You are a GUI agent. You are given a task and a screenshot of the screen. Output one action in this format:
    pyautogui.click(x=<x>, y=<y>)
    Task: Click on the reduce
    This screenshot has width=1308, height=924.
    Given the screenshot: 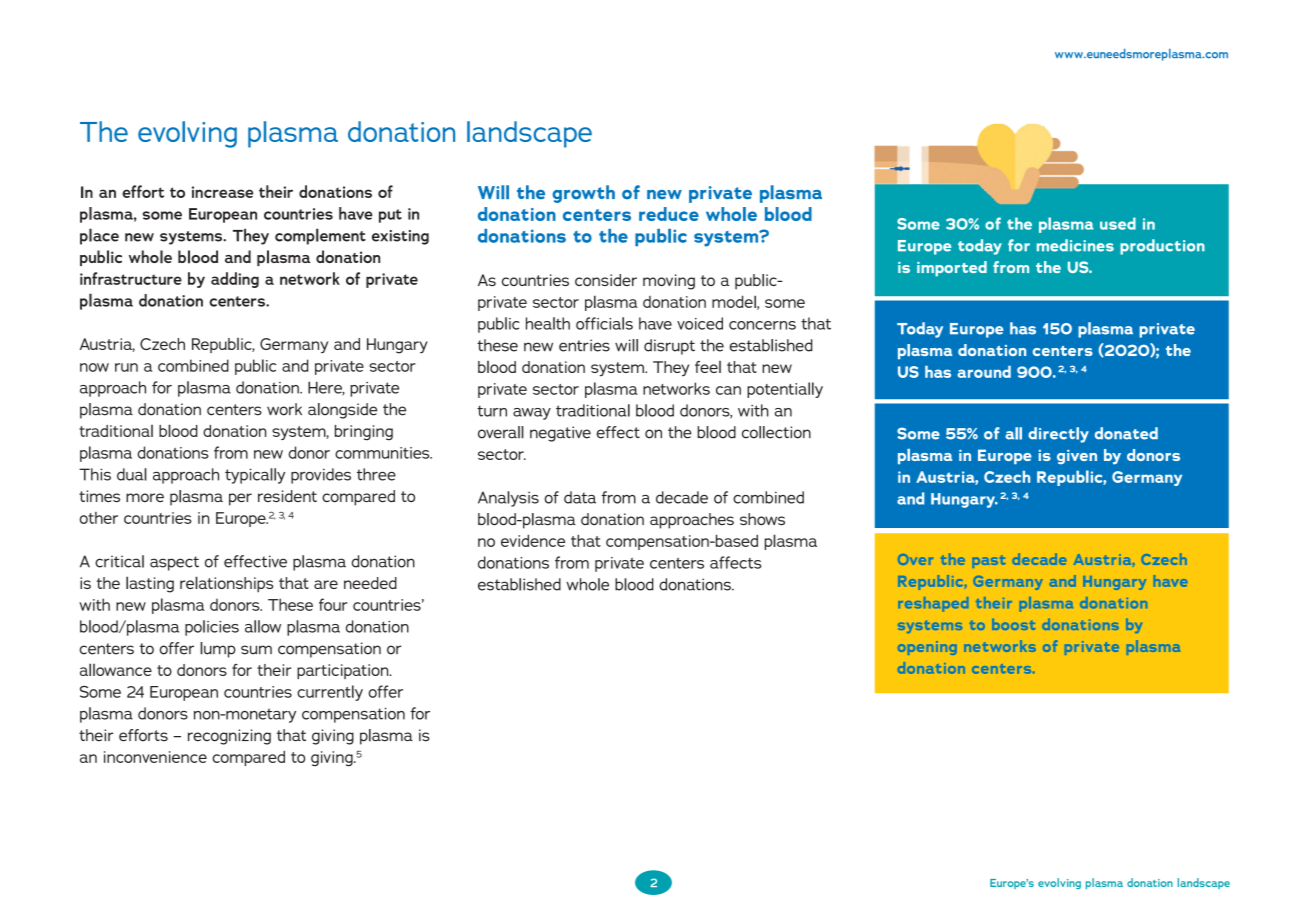 What is the action you would take?
    pyautogui.click(x=669, y=214)
